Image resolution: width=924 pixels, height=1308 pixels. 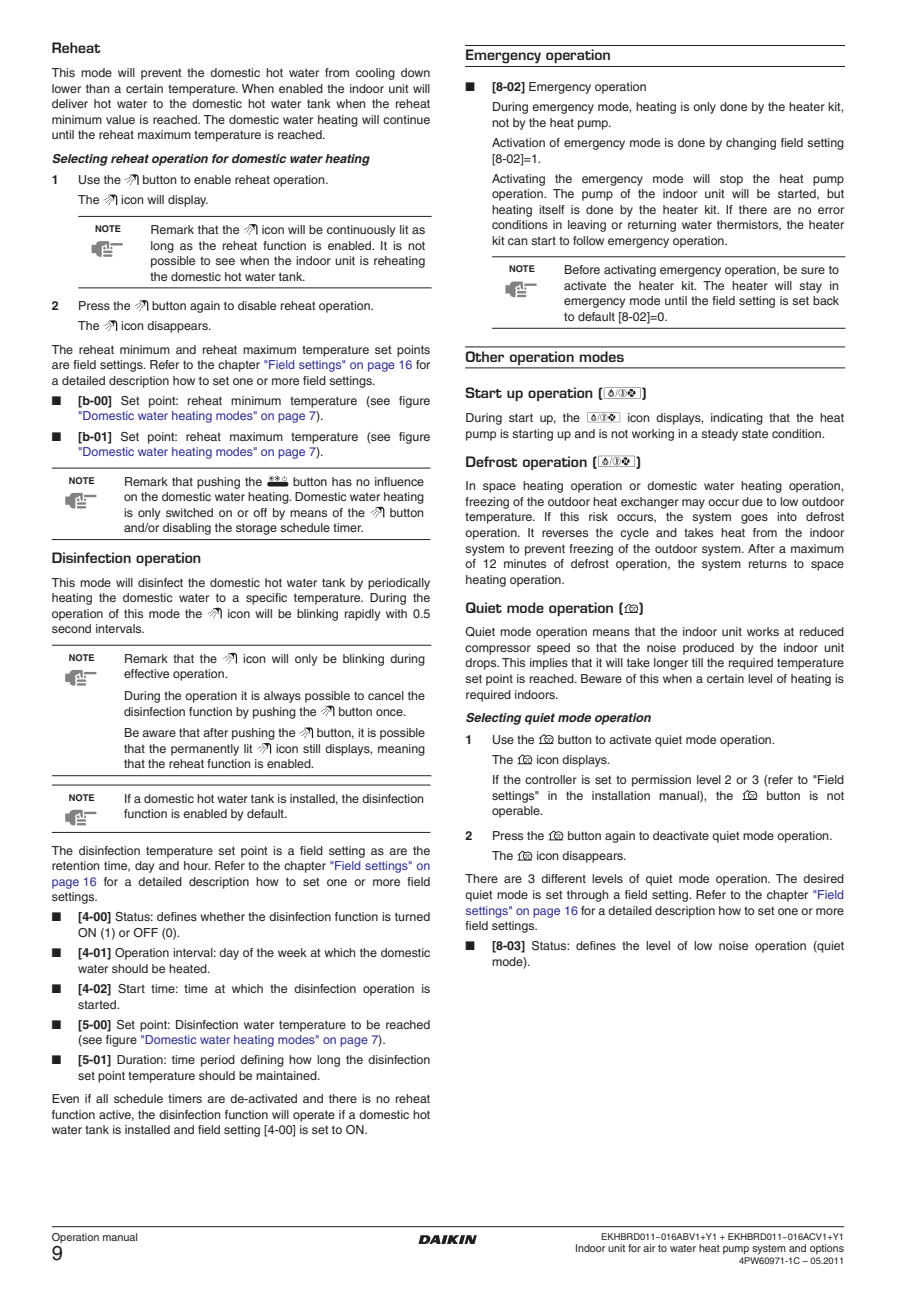 What do you see at coordinates (314, 1116) in the screenshot?
I see `operate` at bounding box center [314, 1116].
